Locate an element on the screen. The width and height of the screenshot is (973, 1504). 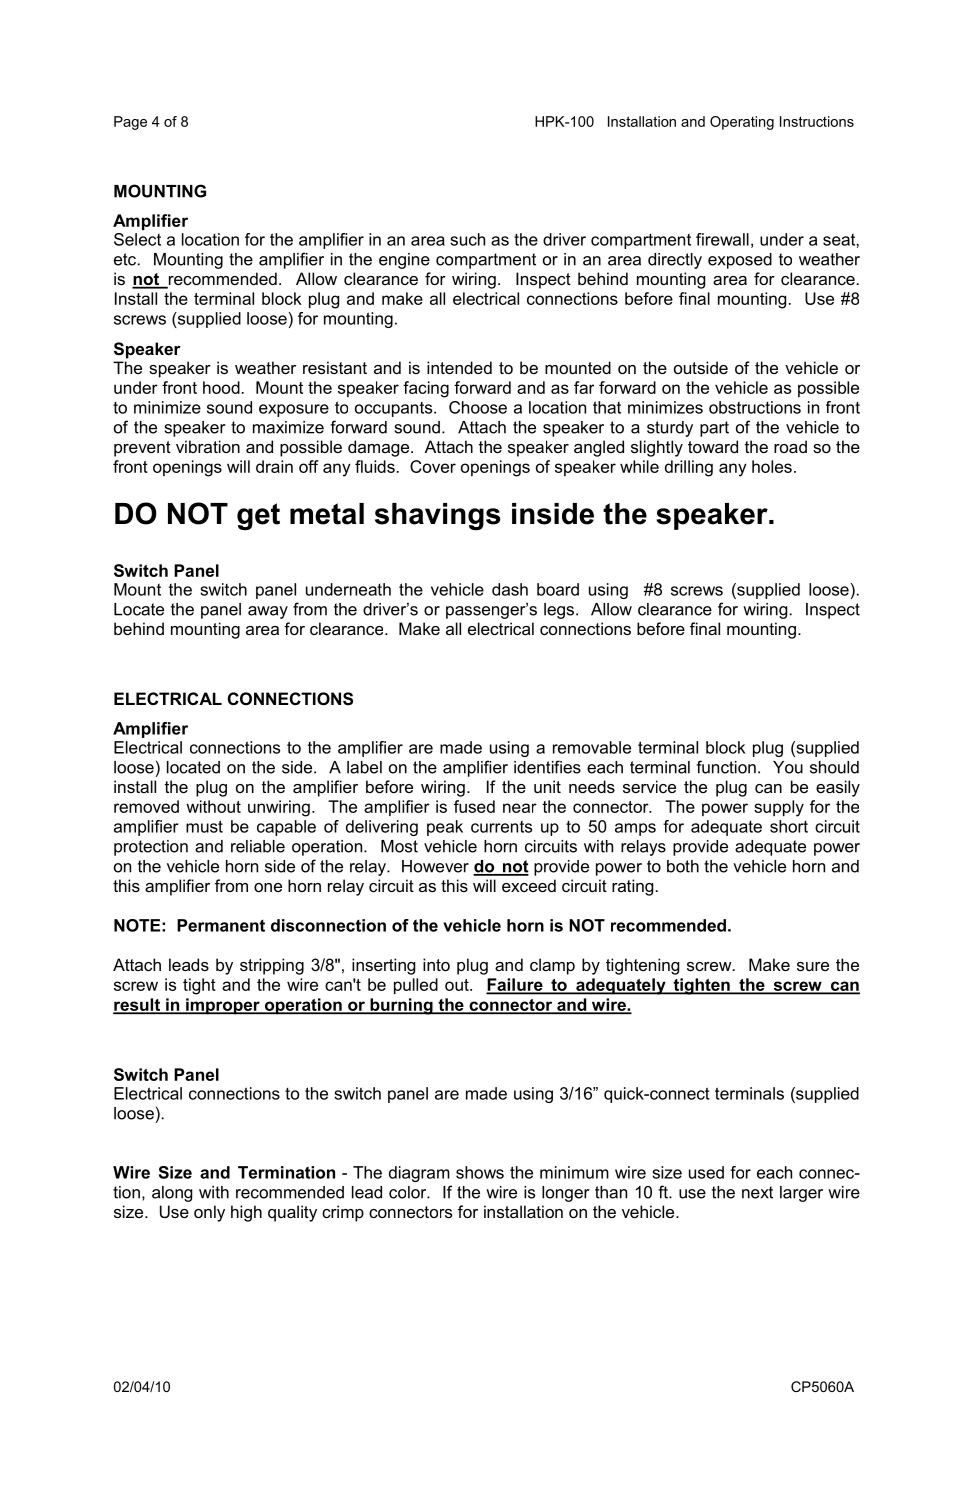
only is located at coordinates (209, 1213).
